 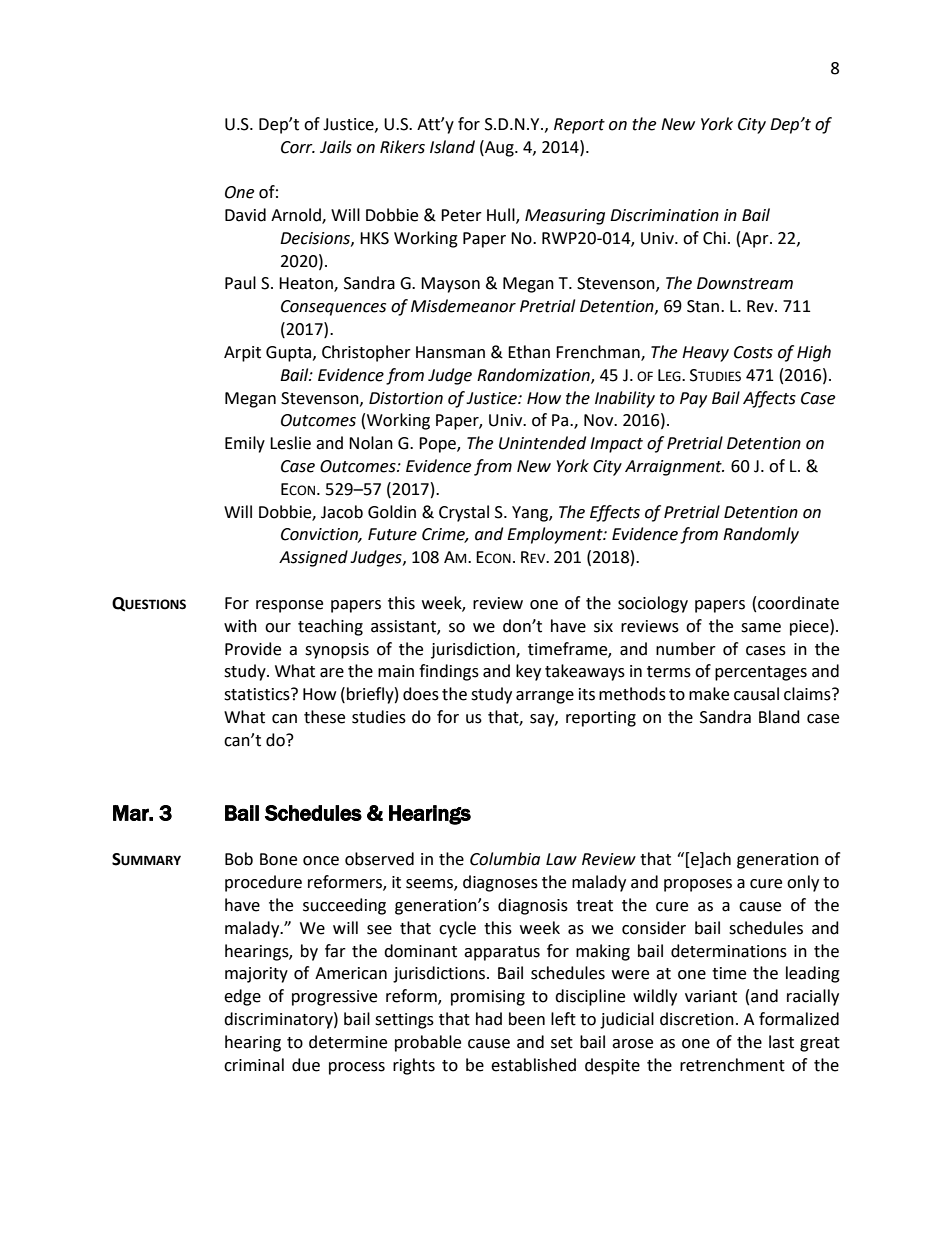 What do you see at coordinates (298, 147) in the screenshot?
I see `Corr` at bounding box center [298, 147].
